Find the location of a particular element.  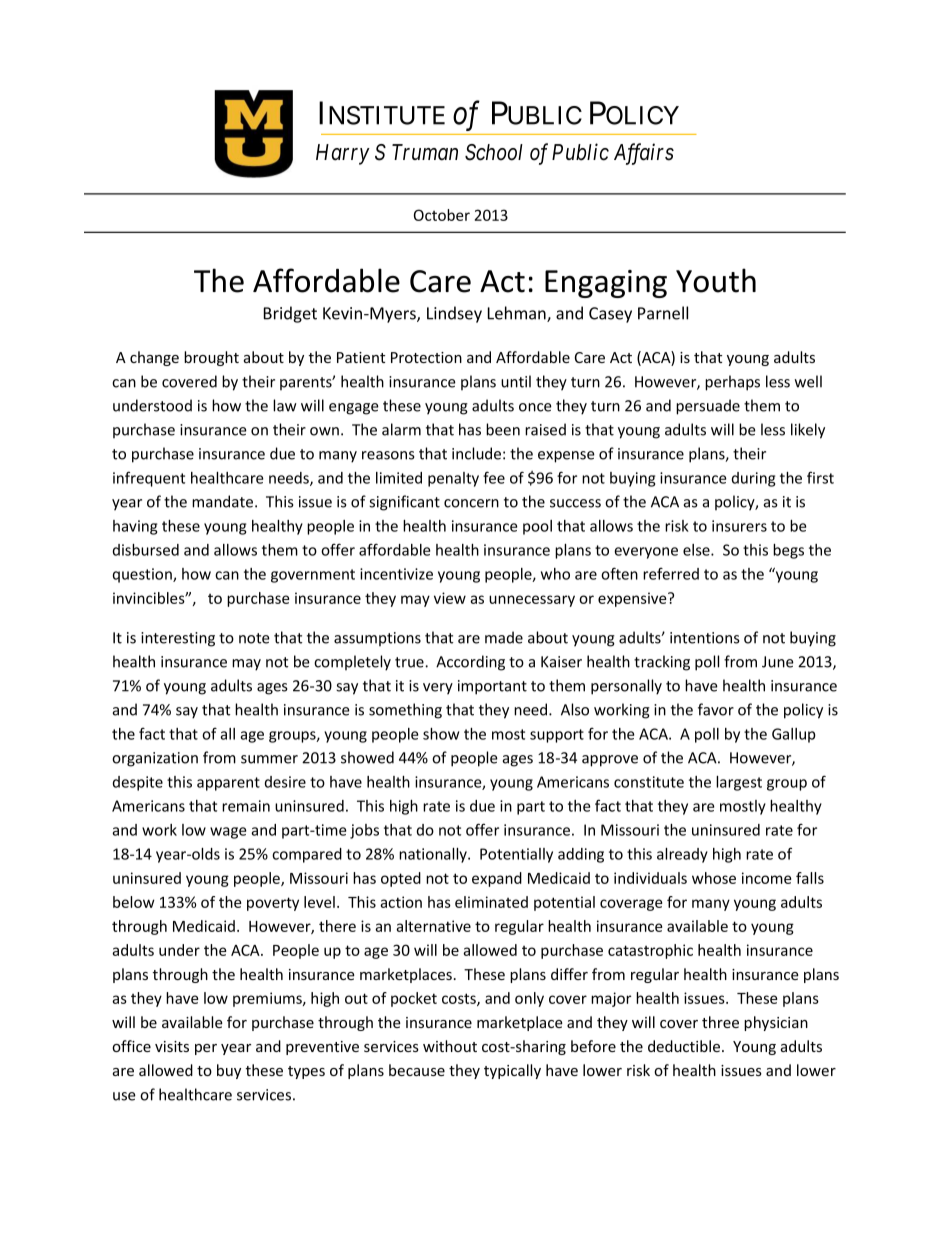

without is located at coordinates (450, 1046).
